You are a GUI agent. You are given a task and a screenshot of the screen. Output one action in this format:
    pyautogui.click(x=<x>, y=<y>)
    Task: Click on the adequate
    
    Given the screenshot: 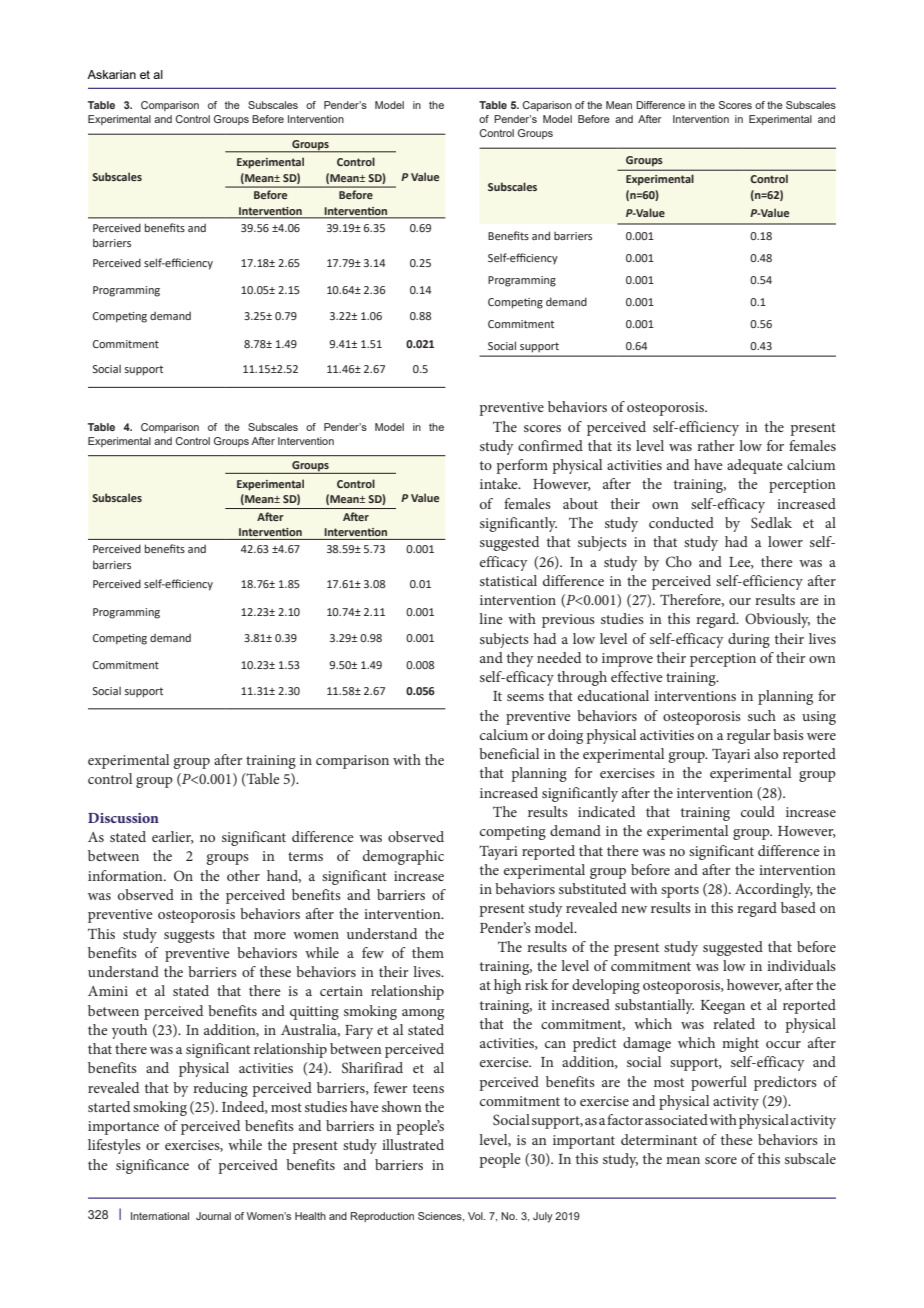 What is the action you would take?
    pyautogui.click(x=755, y=466)
